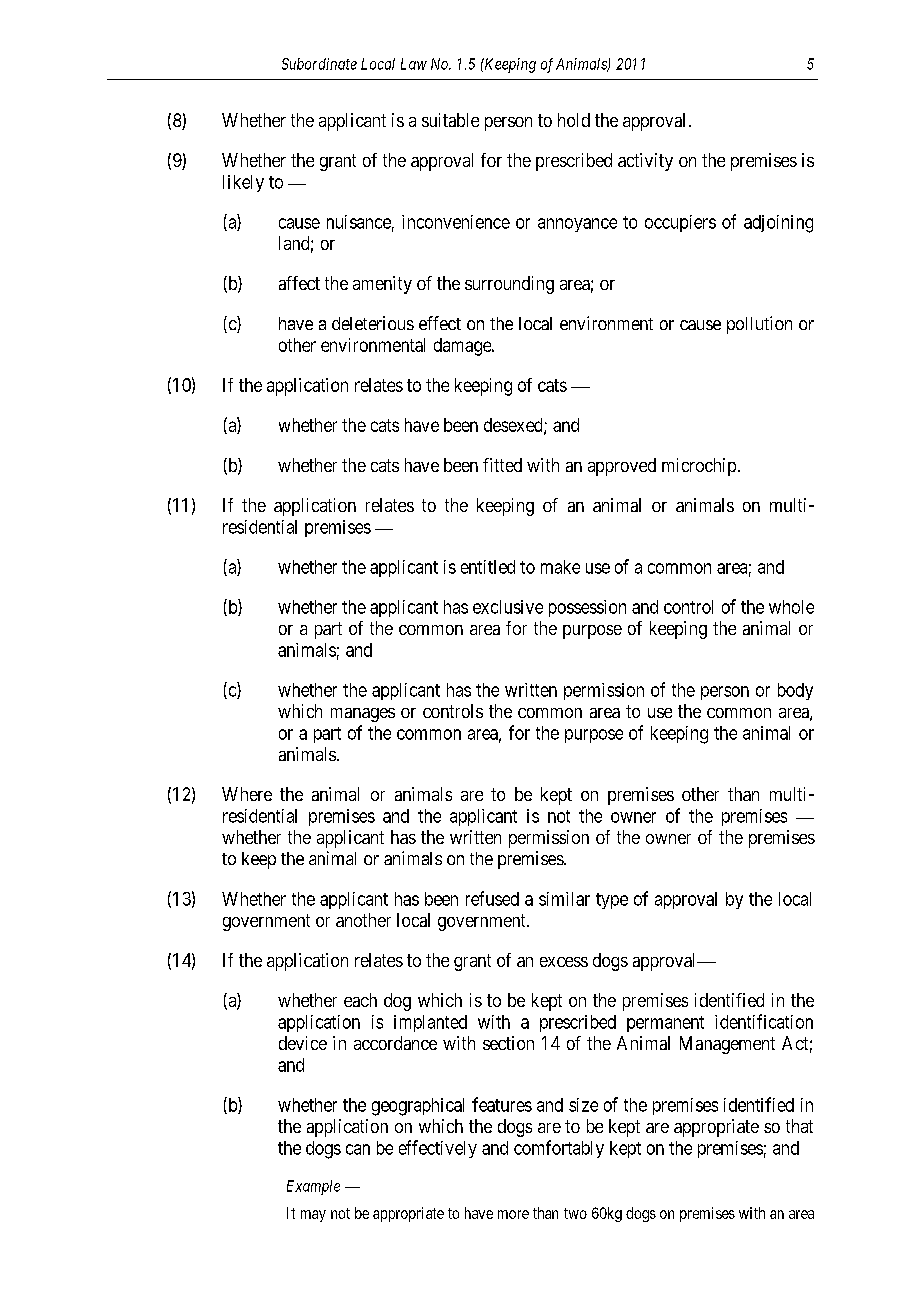 The height and width of the screenshot is (1308, 924). Describe the element at coordinates (319, 64) in the screenshot. I see `Subordinate` at that location.
